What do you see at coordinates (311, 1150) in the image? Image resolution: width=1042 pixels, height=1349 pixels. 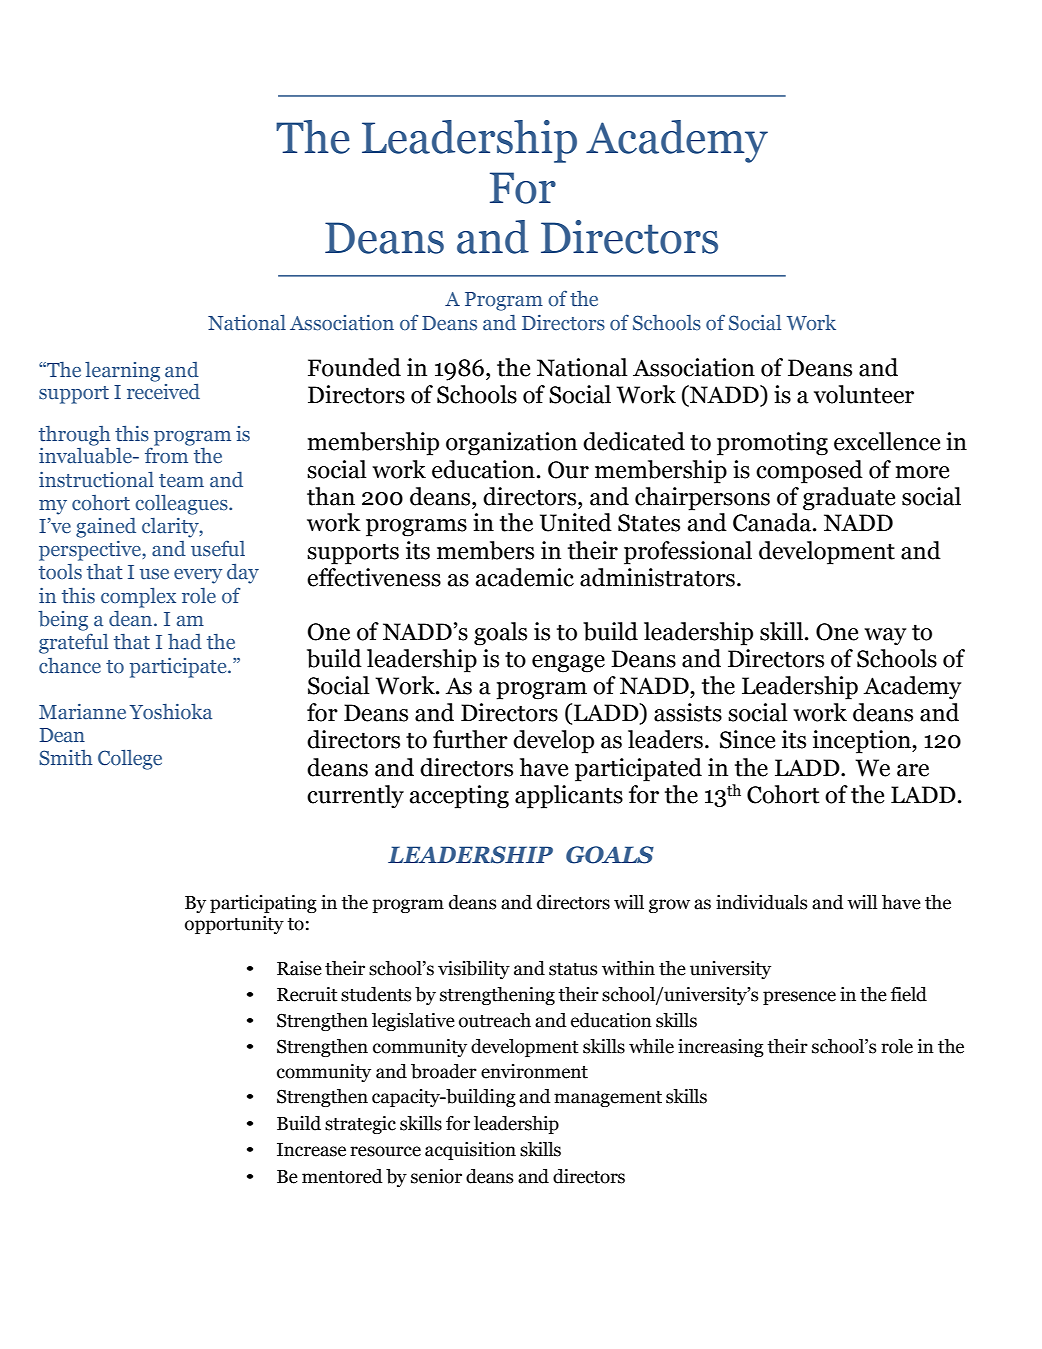 I see `Increase` at bounding box center [311, 1150].
